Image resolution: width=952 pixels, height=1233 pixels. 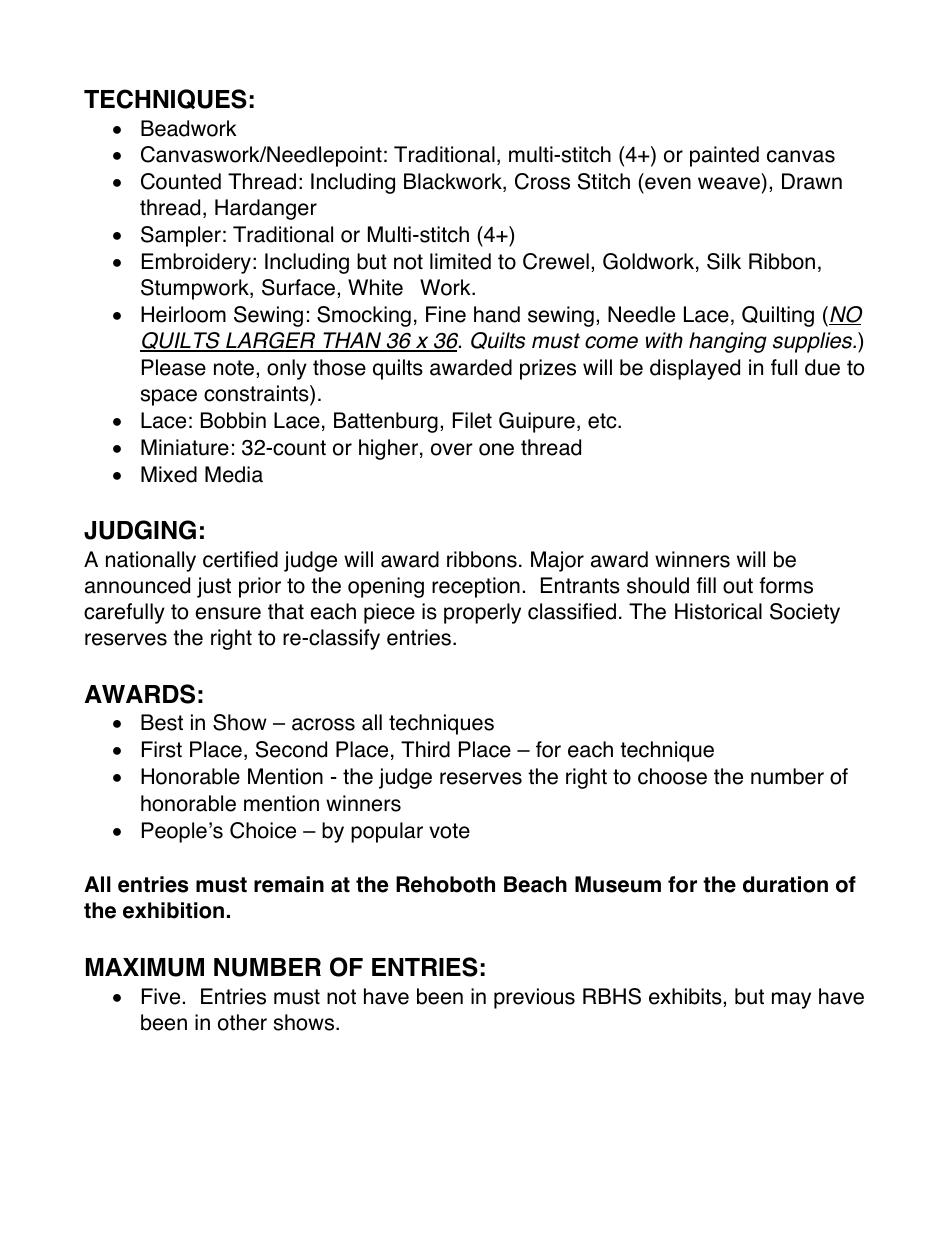 What do you see at coordinates (791, 1000) in the screenshot?
I see `may` at bounding box center [791, 1000].
